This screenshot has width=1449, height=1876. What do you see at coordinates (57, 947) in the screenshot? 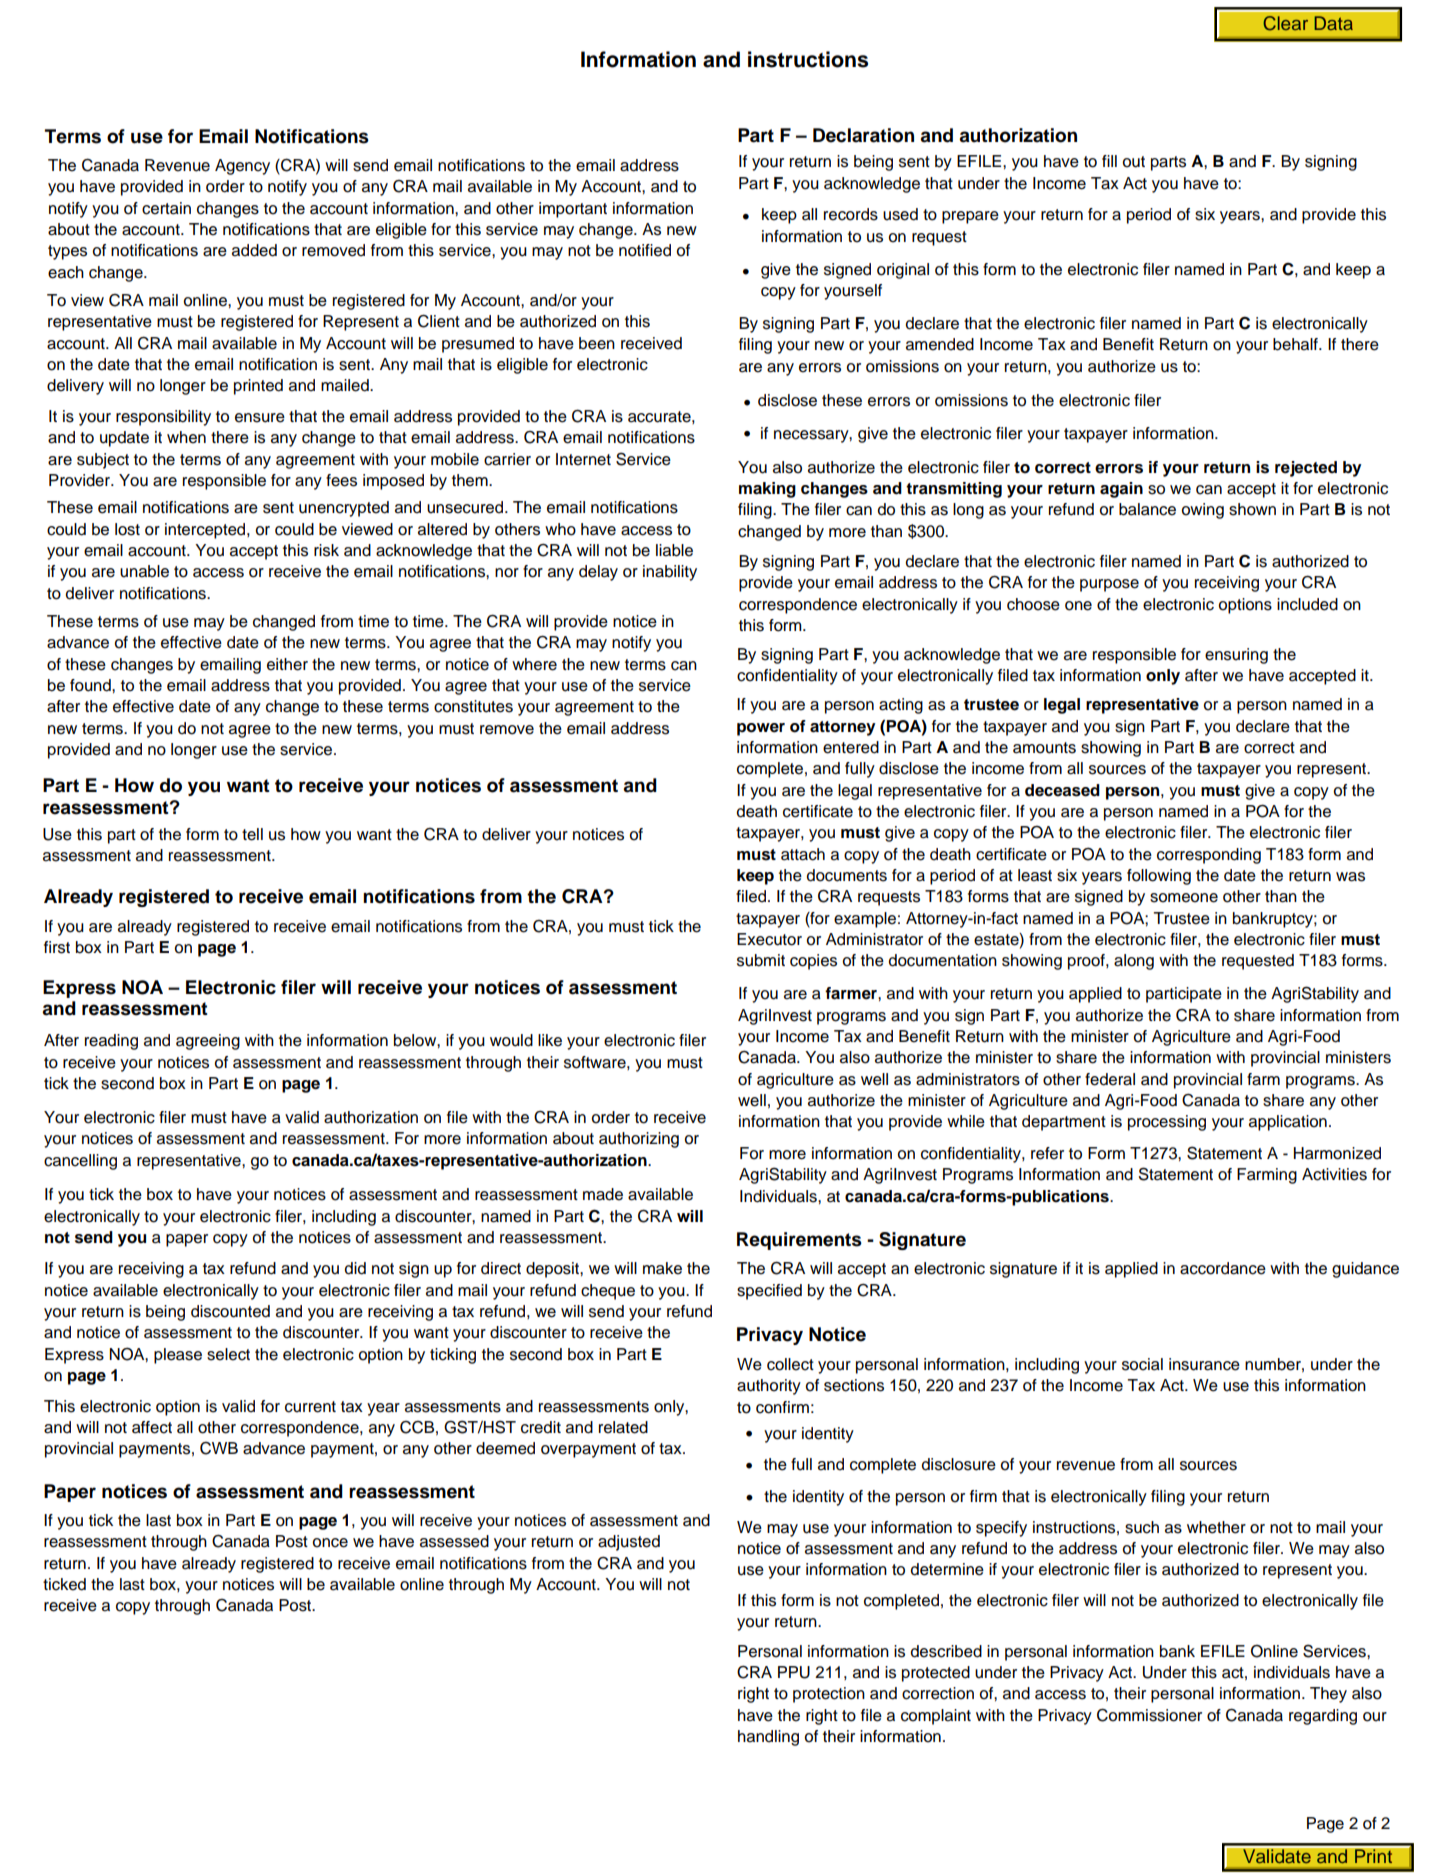
I see `first` at bounding box center [57, 947].
